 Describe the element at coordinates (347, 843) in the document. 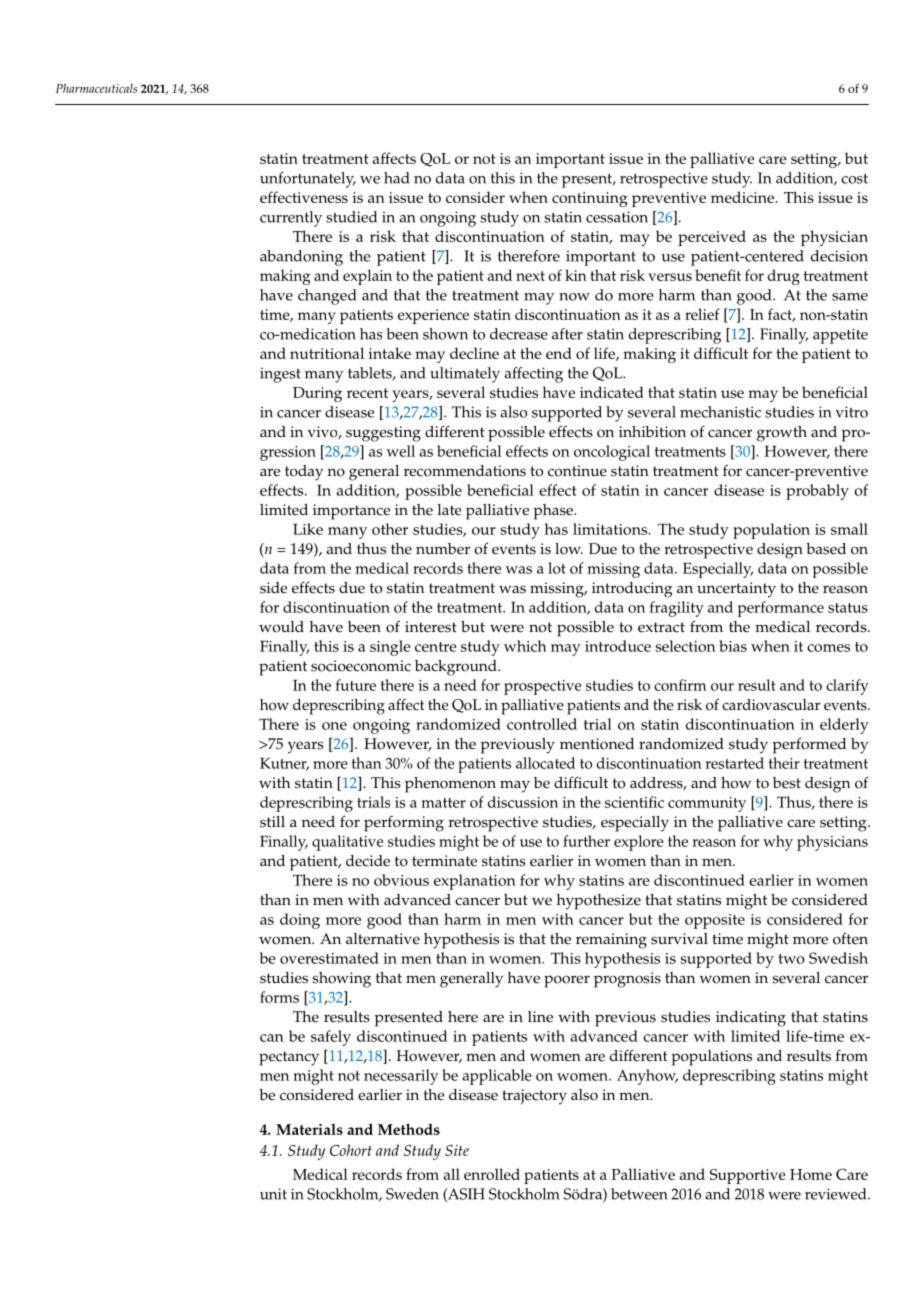

I see `qualitative` at that location.
